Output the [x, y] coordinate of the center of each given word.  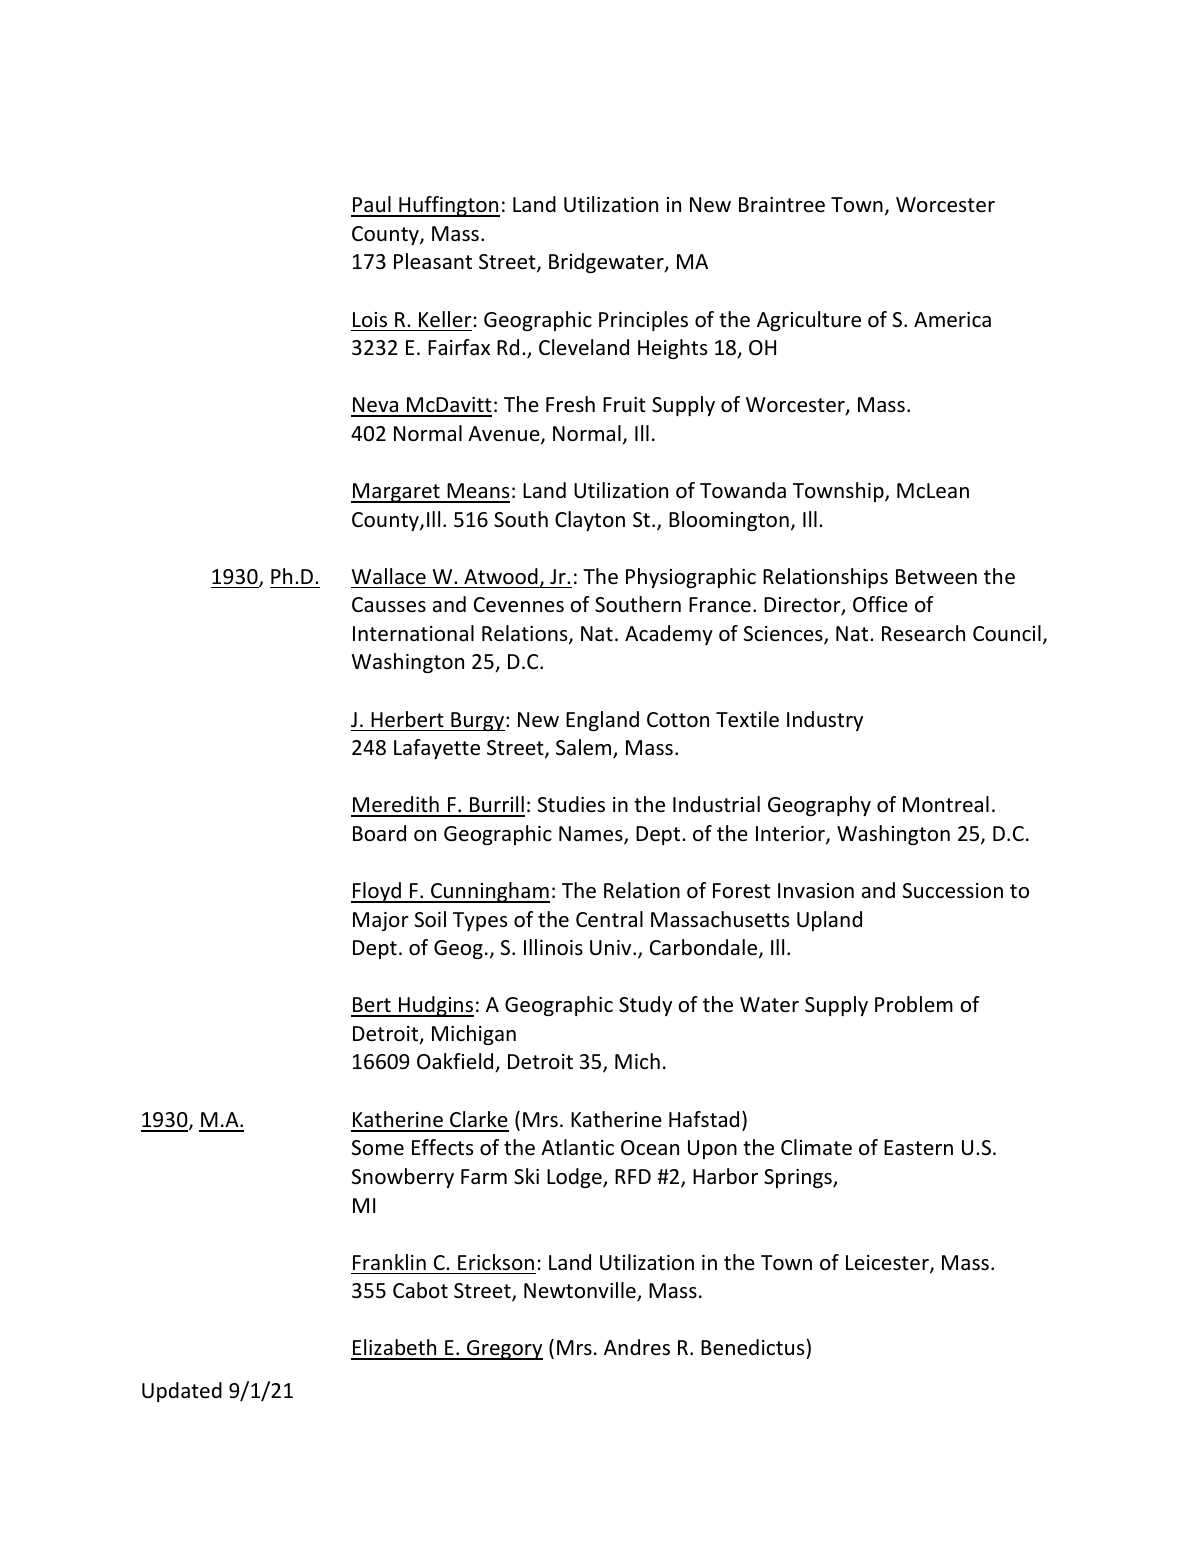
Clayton [590, 521]
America [952, 320]
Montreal [946, 804]
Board [379, 833]
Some [378, 1148]
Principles [643, 321]
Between [936, 577]
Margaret [396, 493]
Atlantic [577, 1147]
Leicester [888, 1264]
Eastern [918, 1148]
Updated [182, 1392]
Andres [637, 1347]
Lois [370, 319]
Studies [571, 804]
